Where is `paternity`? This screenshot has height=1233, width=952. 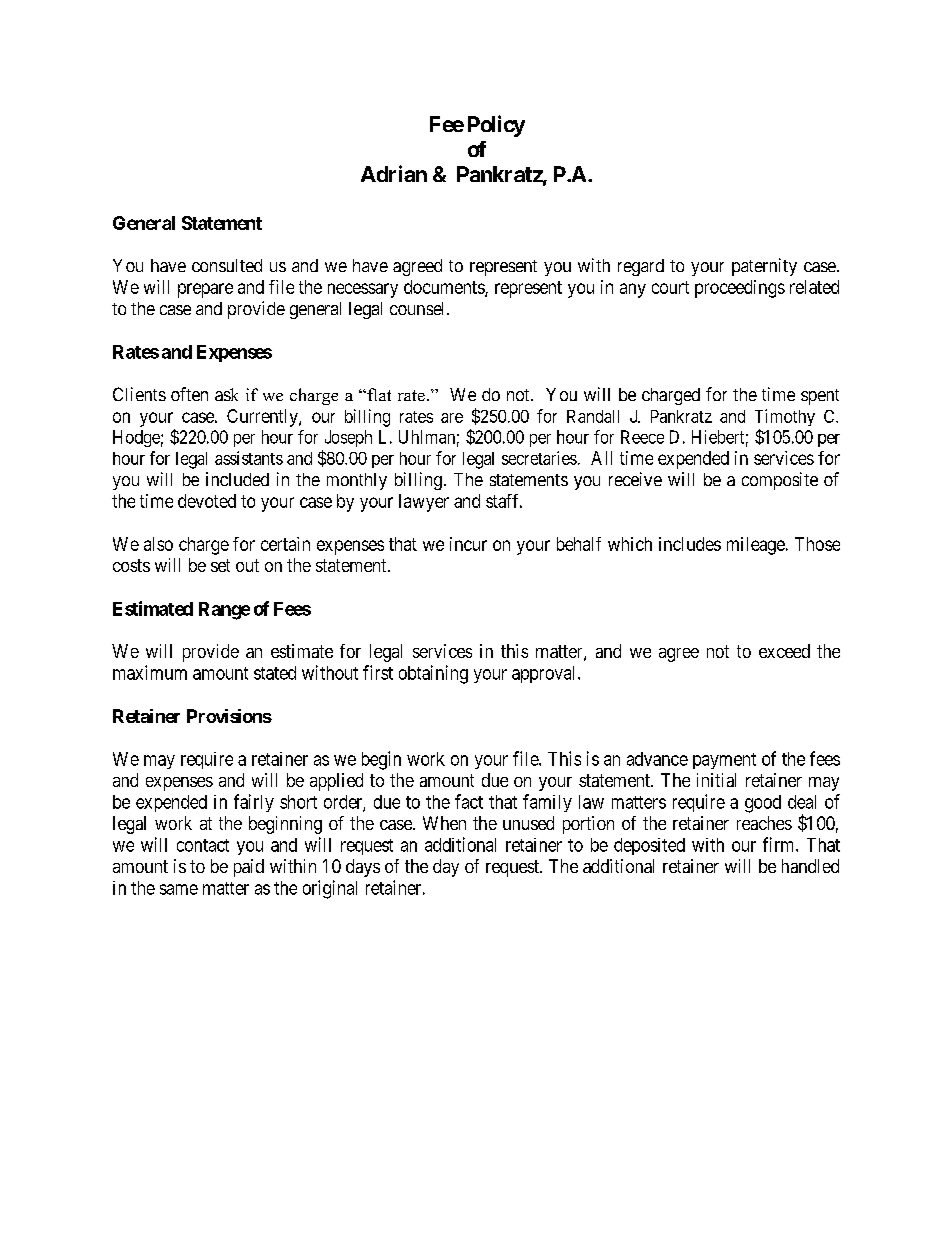 paternity is located at coordinates (764, 267).
